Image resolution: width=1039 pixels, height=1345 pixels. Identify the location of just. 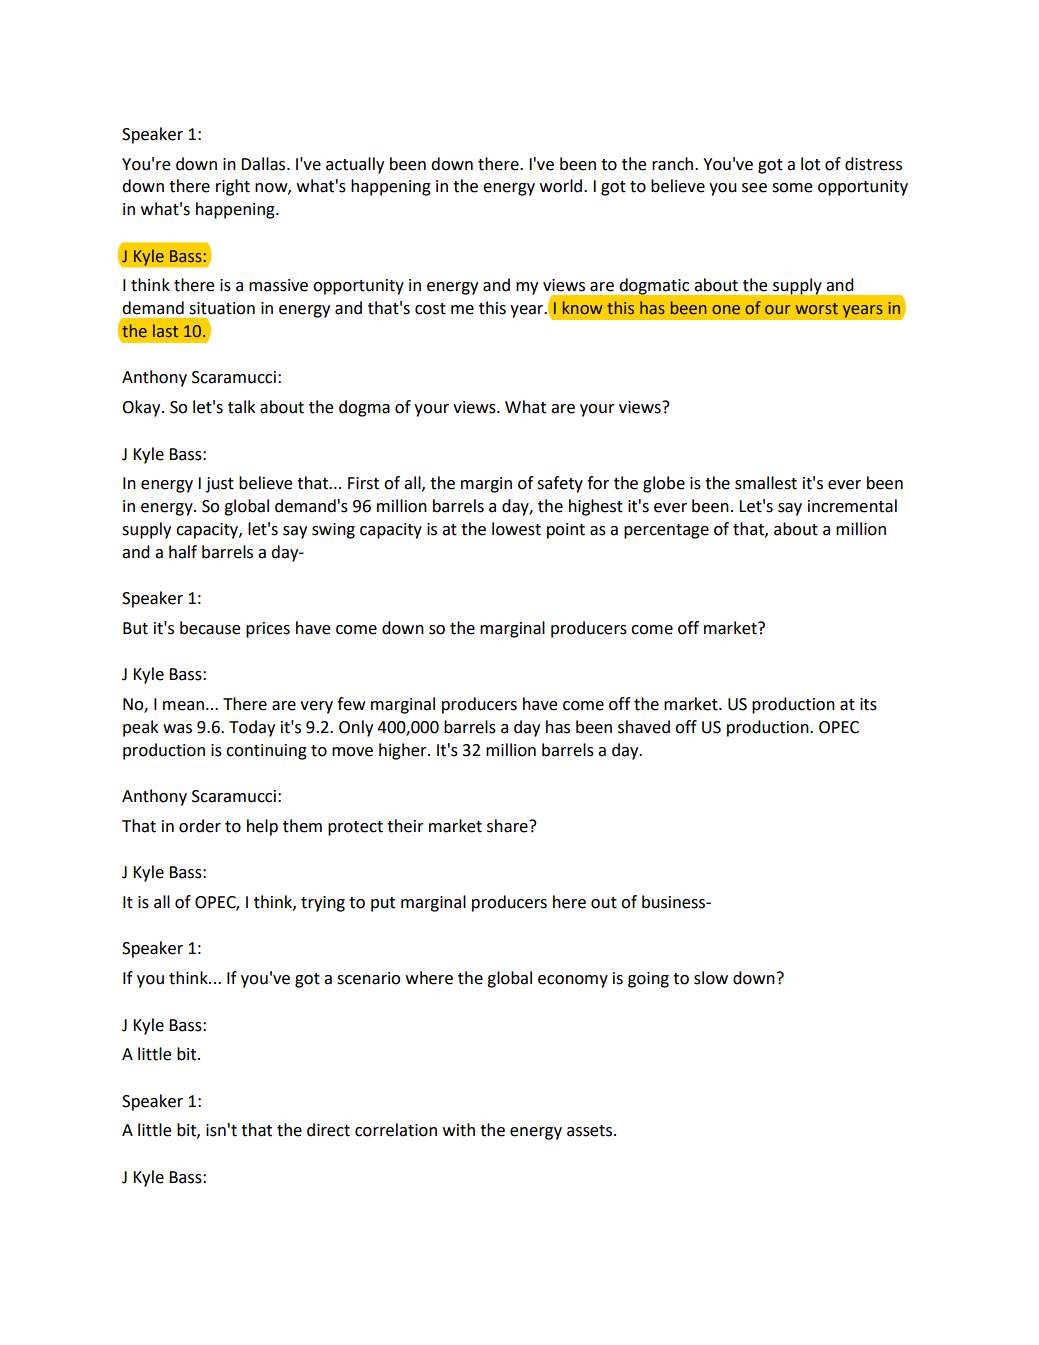
(220, 485).
